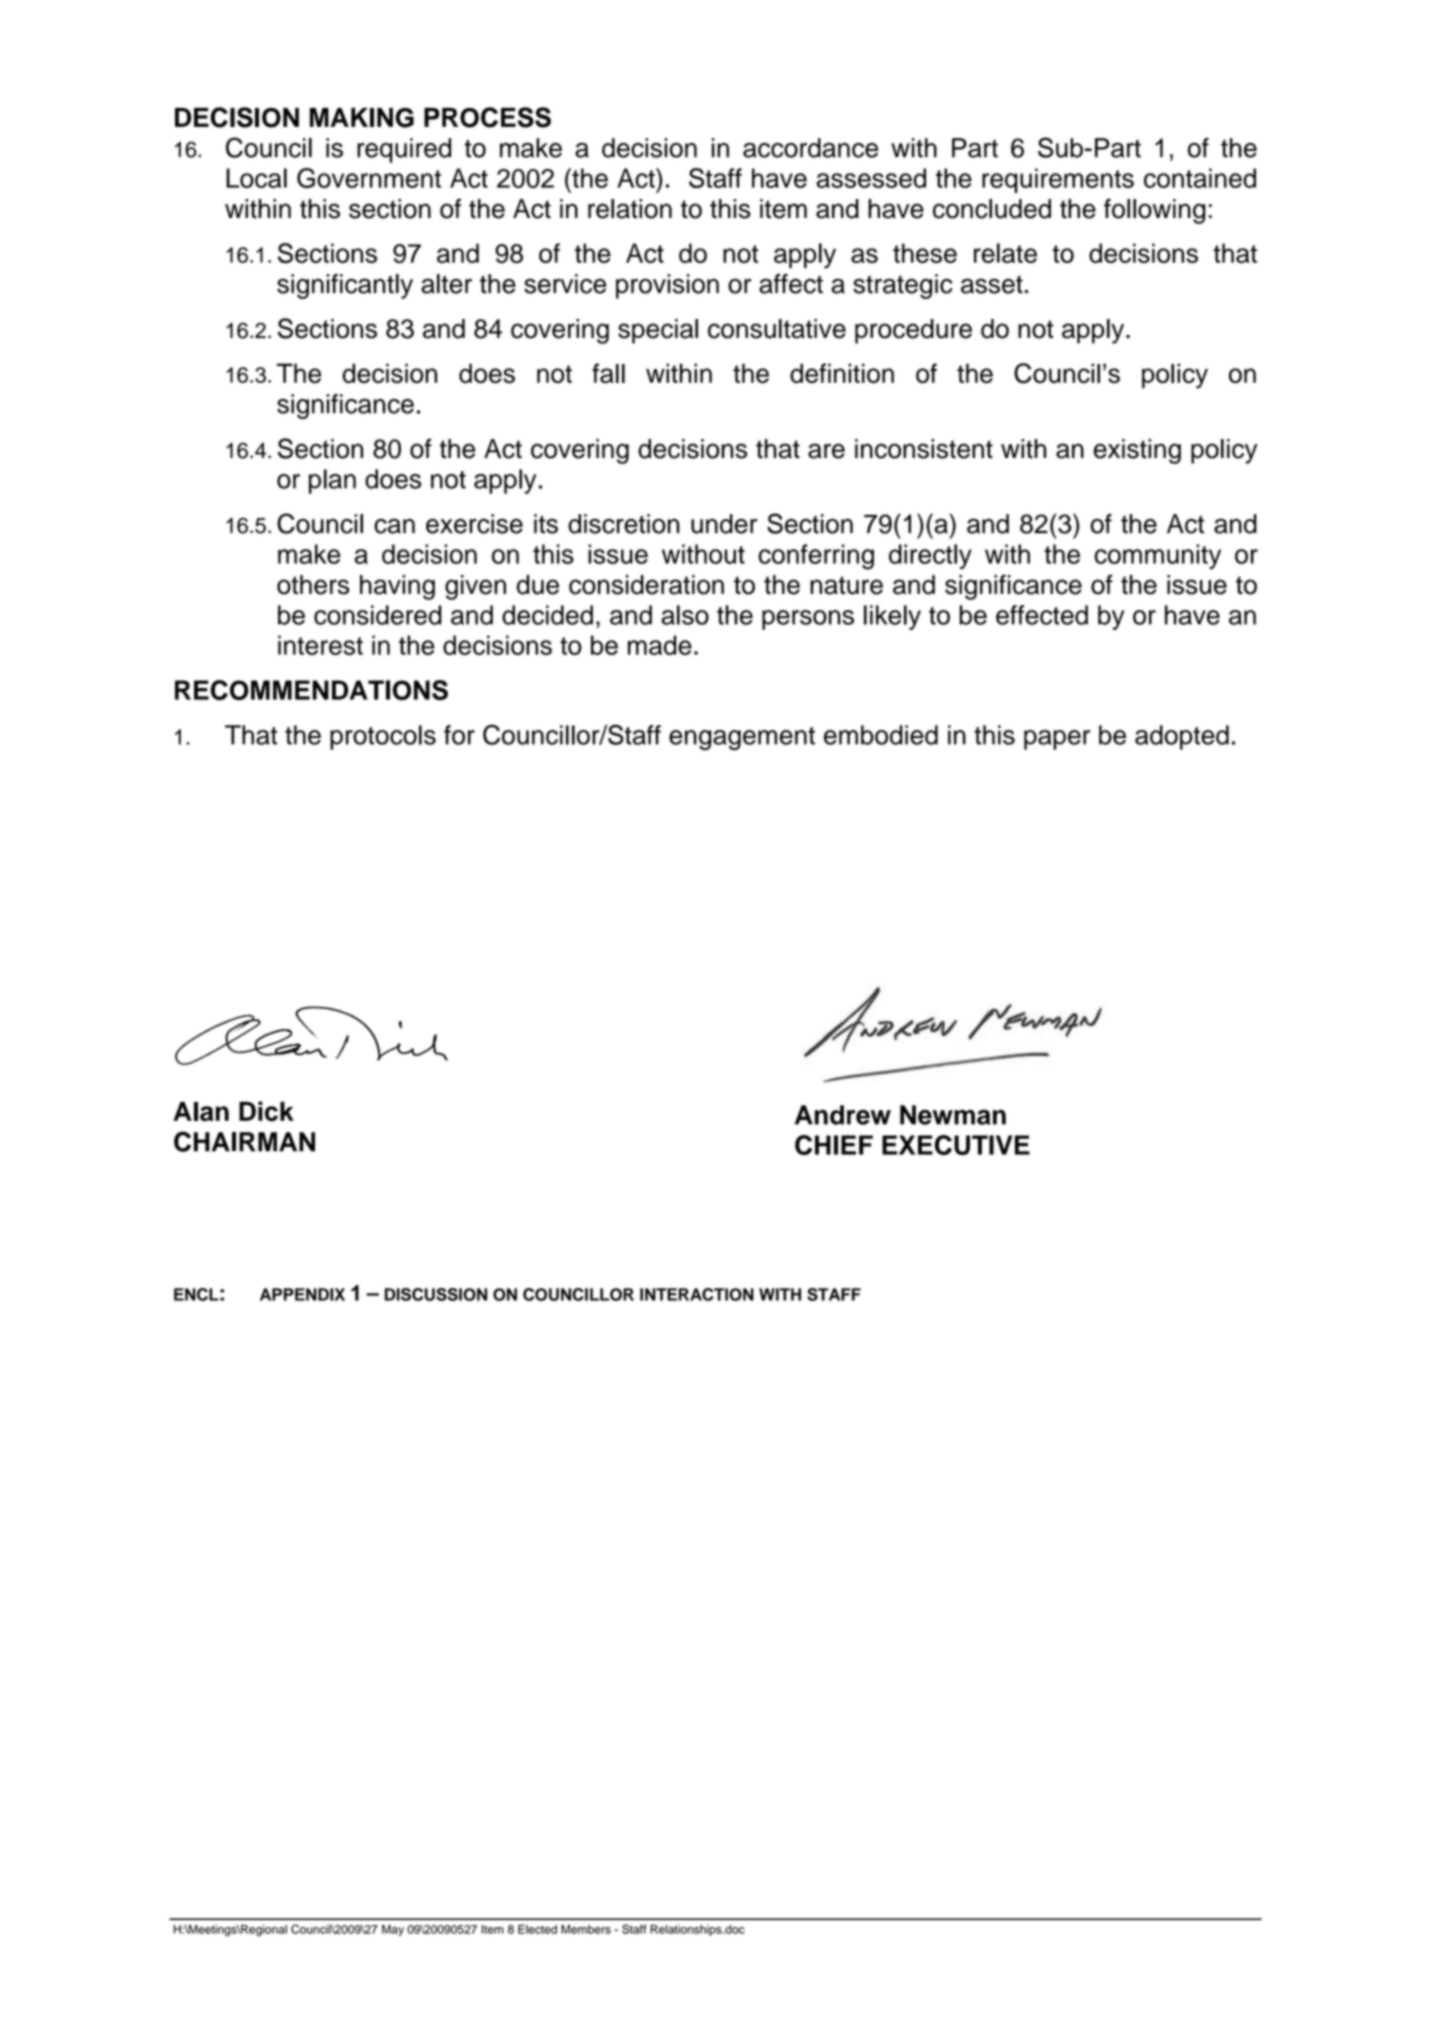 The image size is (1430, 2023). What do you see at coordinates (956, 1145) in the screenshot?
I see `EXECUTIVE` at bounding box center [956, 1145].
